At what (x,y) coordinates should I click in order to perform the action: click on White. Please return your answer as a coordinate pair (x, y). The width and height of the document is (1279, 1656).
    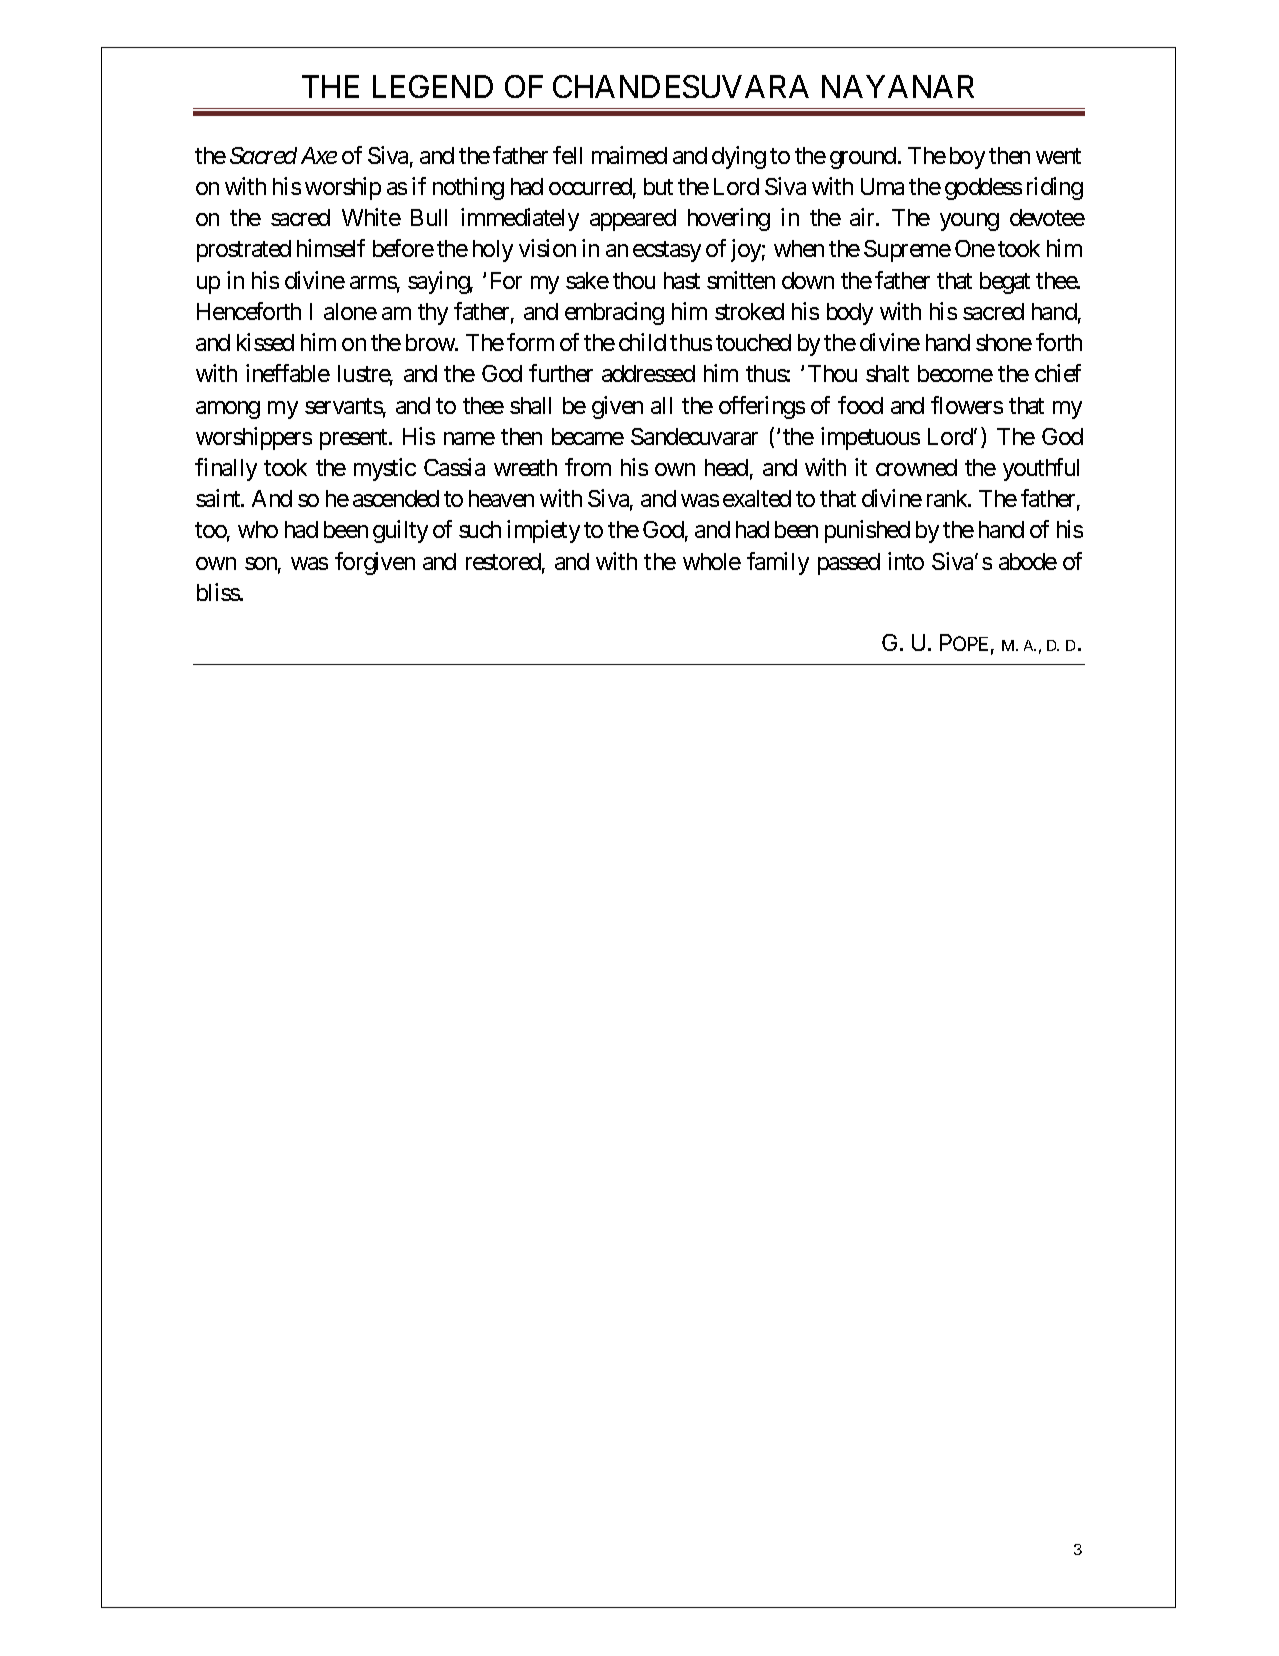
    Looking at the image, I should click on (371, 217).
